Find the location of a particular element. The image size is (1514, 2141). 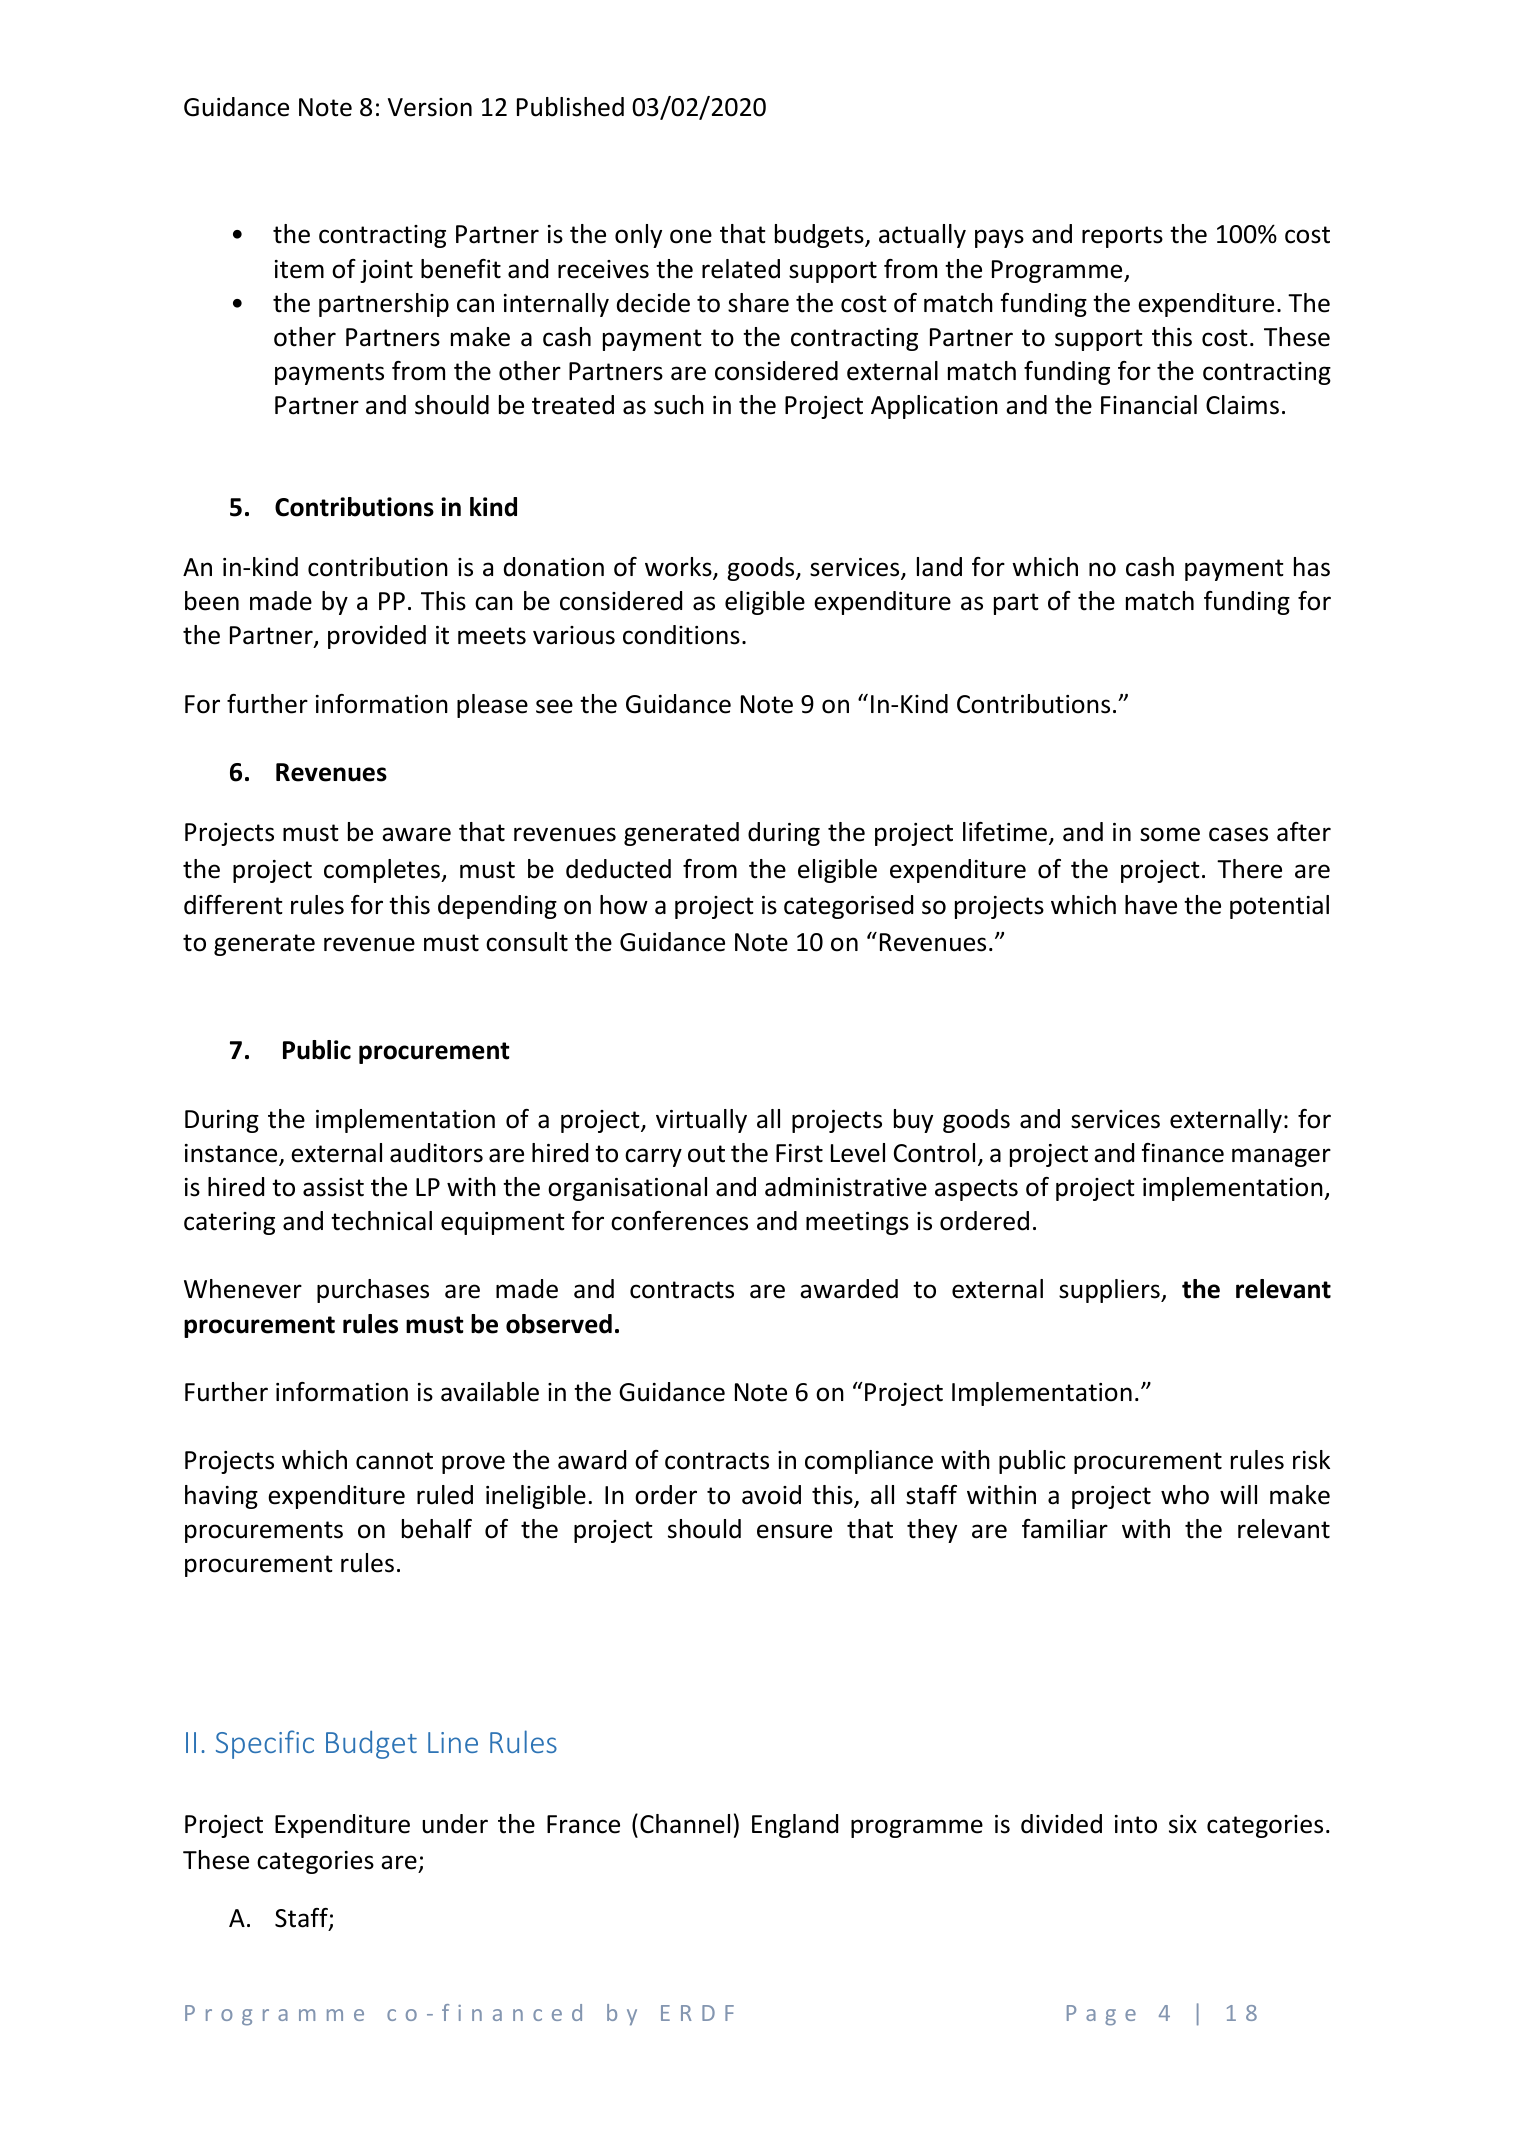

Specific is located at coordinates (265, 1744).
